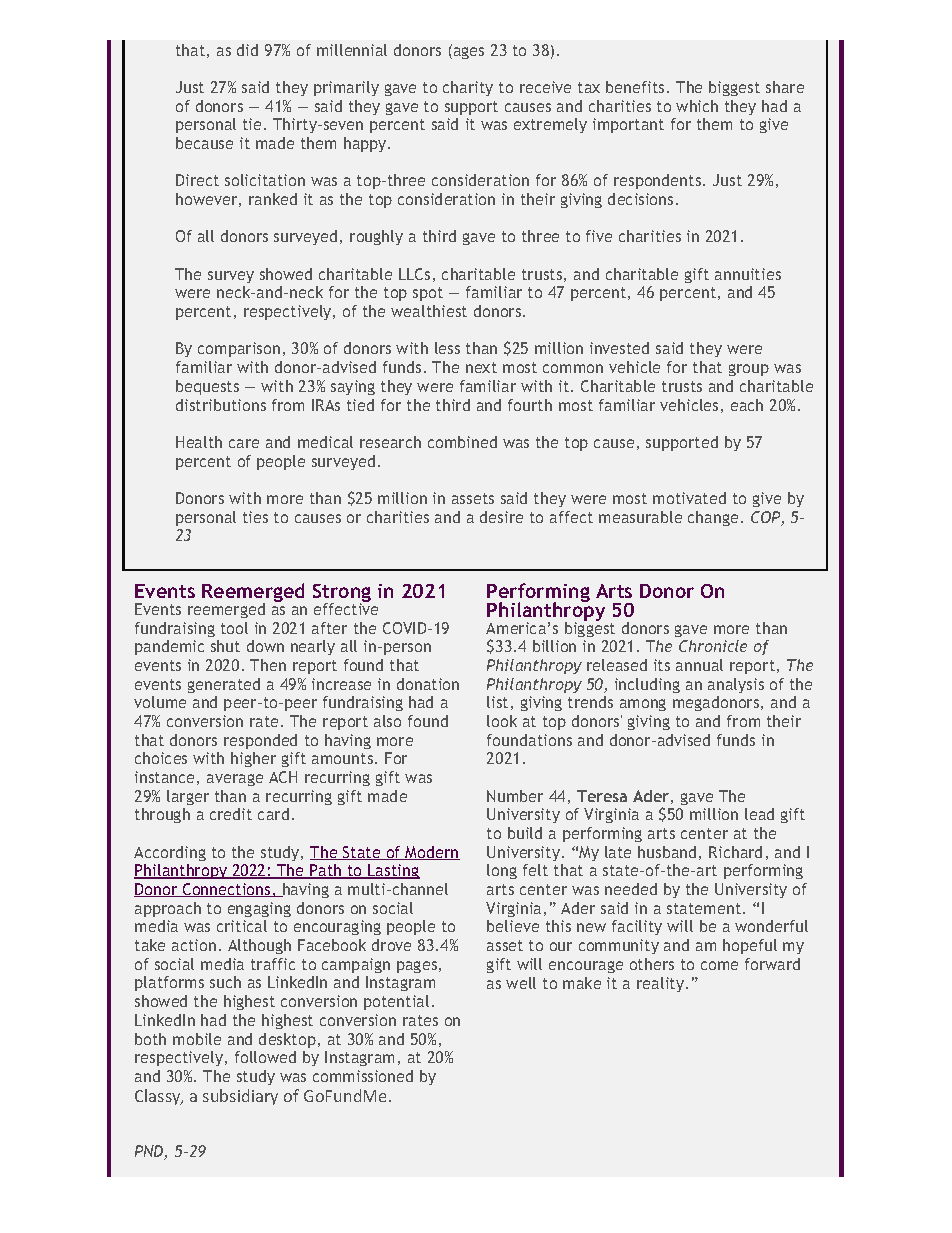 This screenshot has width=952, height=1233. Describe the element at coordinates (221, 405) in the screenshot. I see `distributions` at that location.
